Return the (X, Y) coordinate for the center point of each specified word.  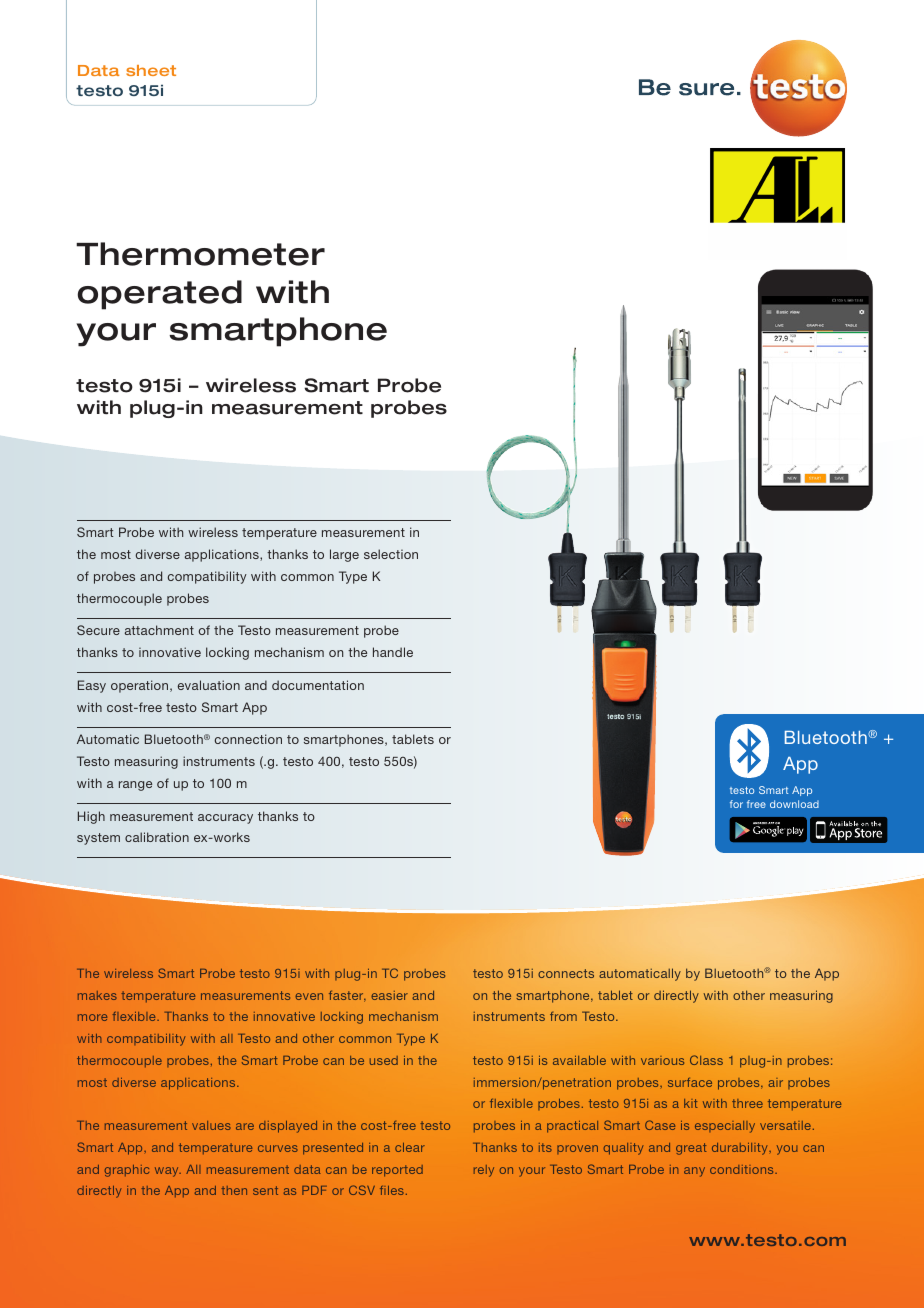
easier (389, 995)
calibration (157, 837)
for (736, 804)
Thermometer (200, 254)
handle (393, 652)
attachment (159, 630)
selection (391, 554)
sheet (151, 70)
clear (410, 1147)
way (168, 1172)
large (344, 555)
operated (160, 295)
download (794, 804)
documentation (318, 685)
